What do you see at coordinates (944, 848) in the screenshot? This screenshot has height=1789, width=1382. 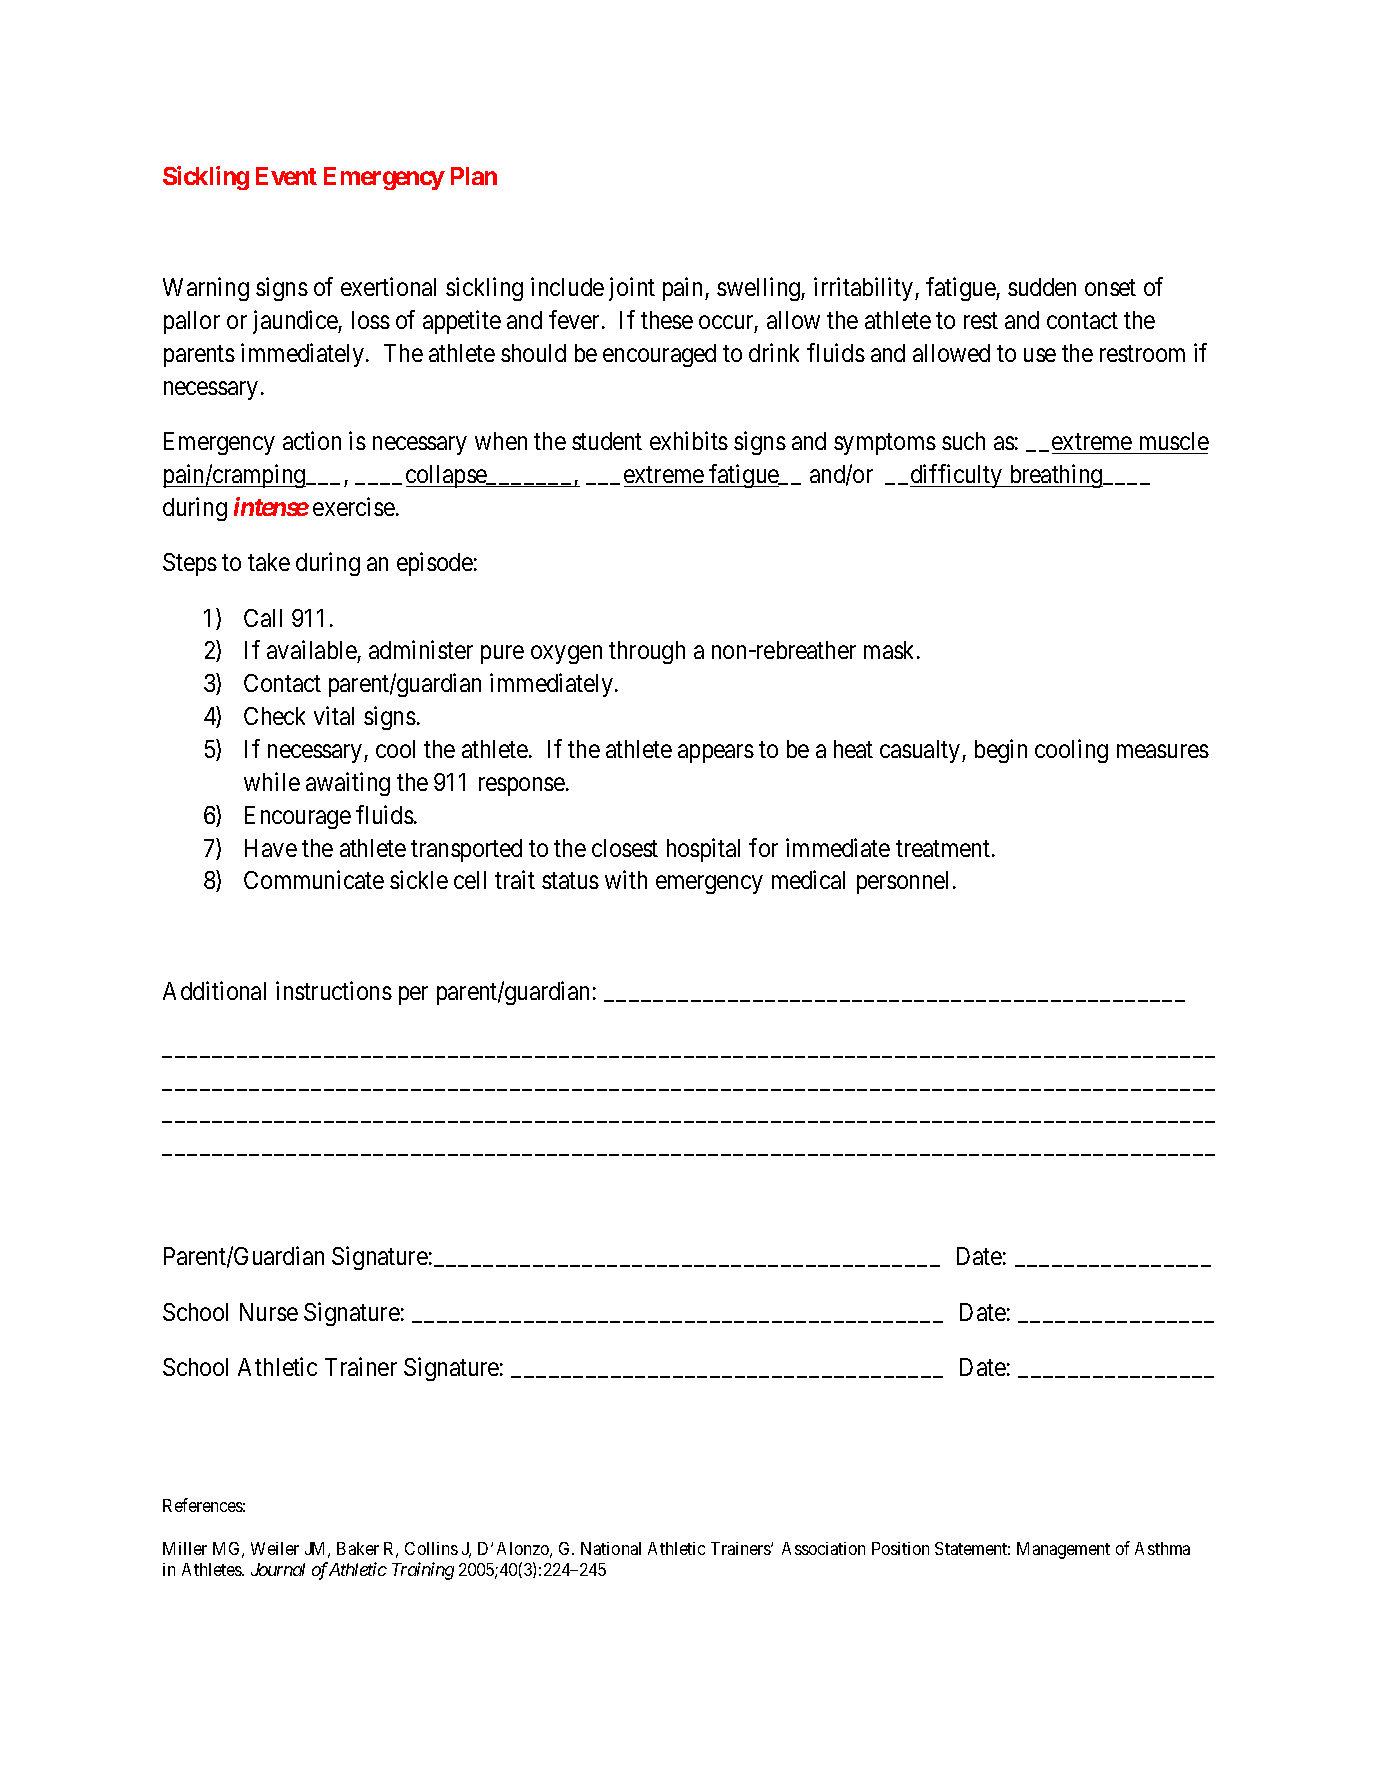 I see `treatment` at bounding box center [944, 848].
